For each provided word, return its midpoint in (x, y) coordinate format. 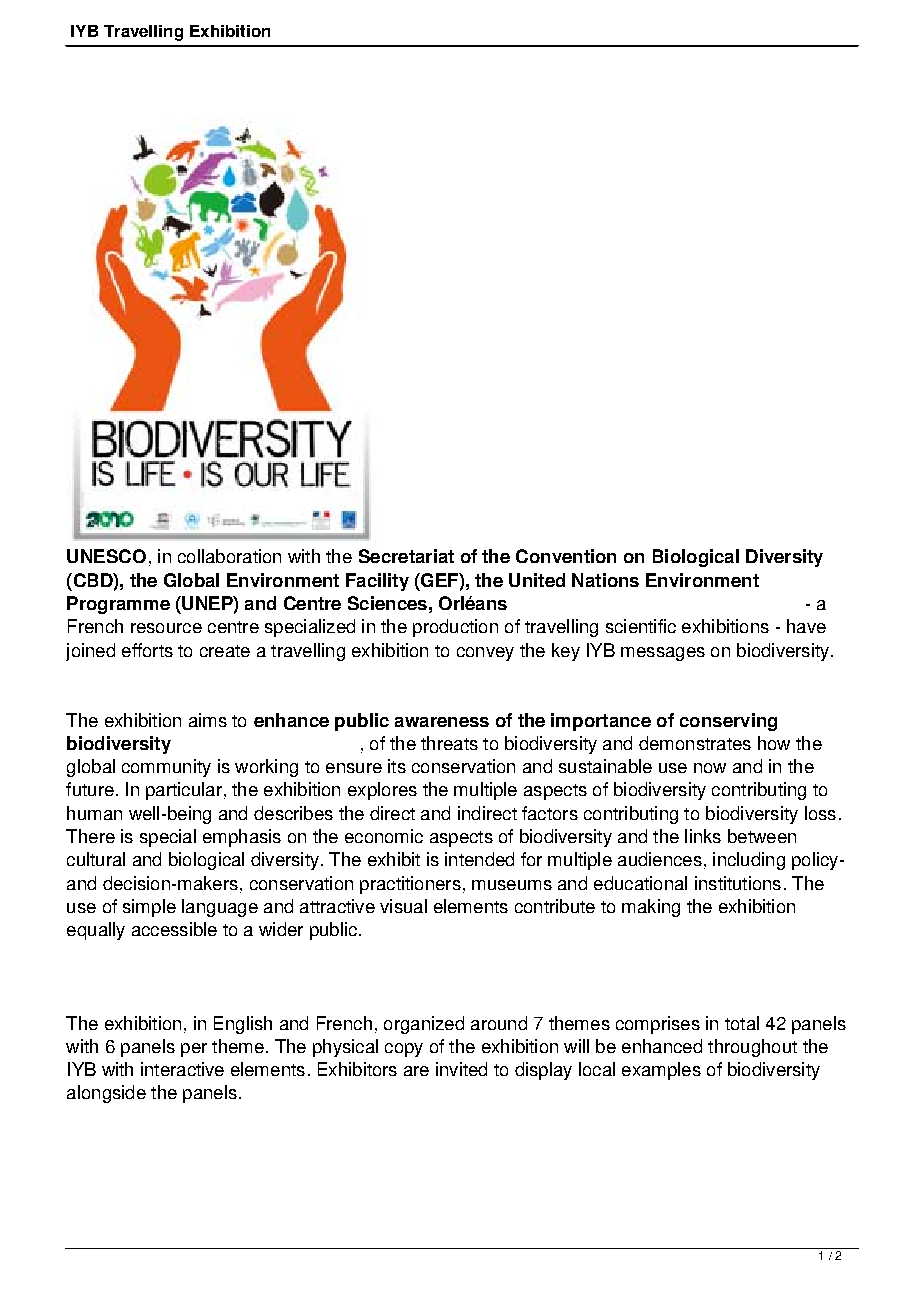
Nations (605, 580)
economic (384, 836)
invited (461, 1069)
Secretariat (406, 556)
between (762, 836)
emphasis (242, 838)
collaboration (229, 556)
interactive (182, 1069)
